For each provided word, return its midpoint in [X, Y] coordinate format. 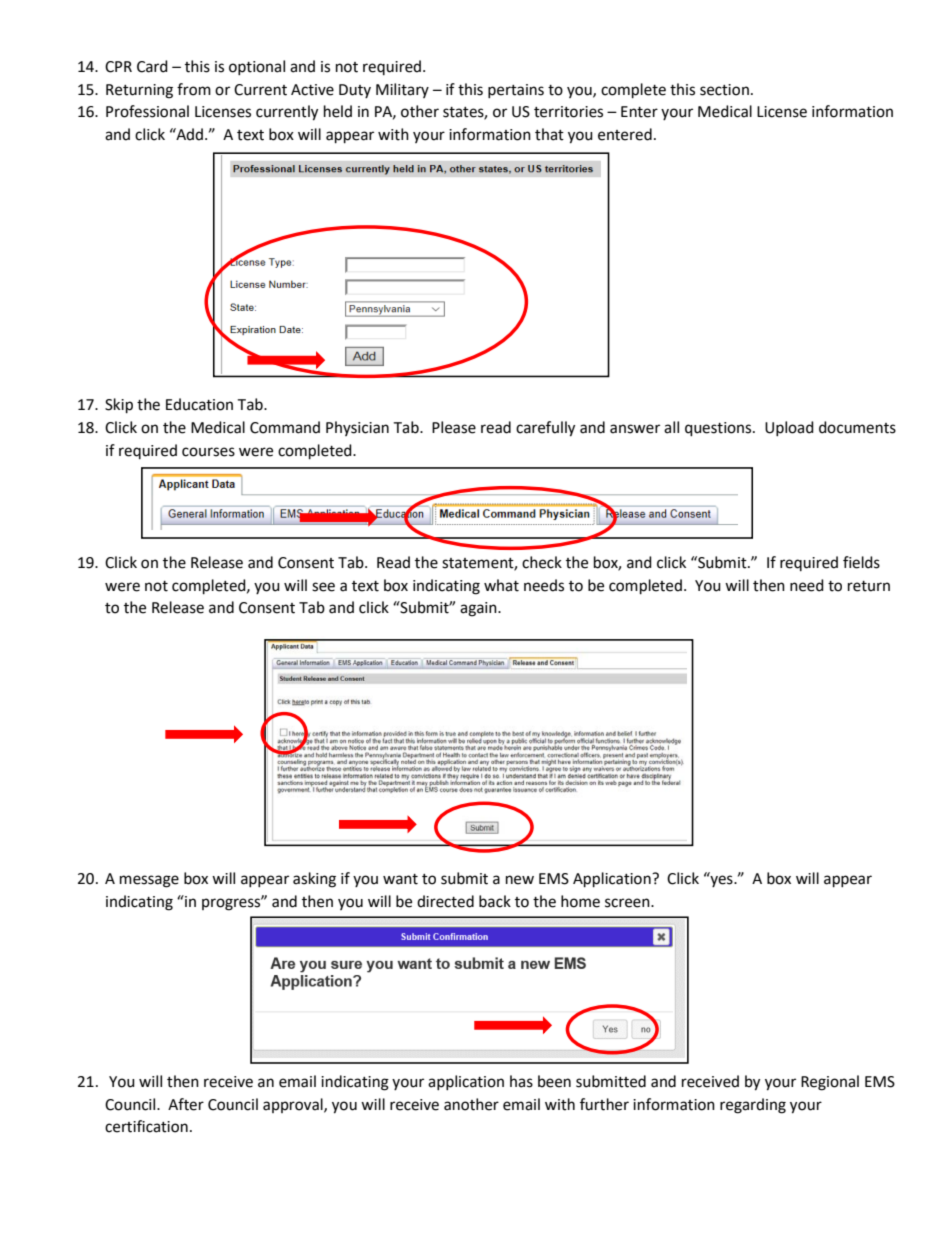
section [724, 90]
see [323, 587]
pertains [516, 91]
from [194, 89]
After [186, 1104]
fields [861, 562]
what [501, 585]
